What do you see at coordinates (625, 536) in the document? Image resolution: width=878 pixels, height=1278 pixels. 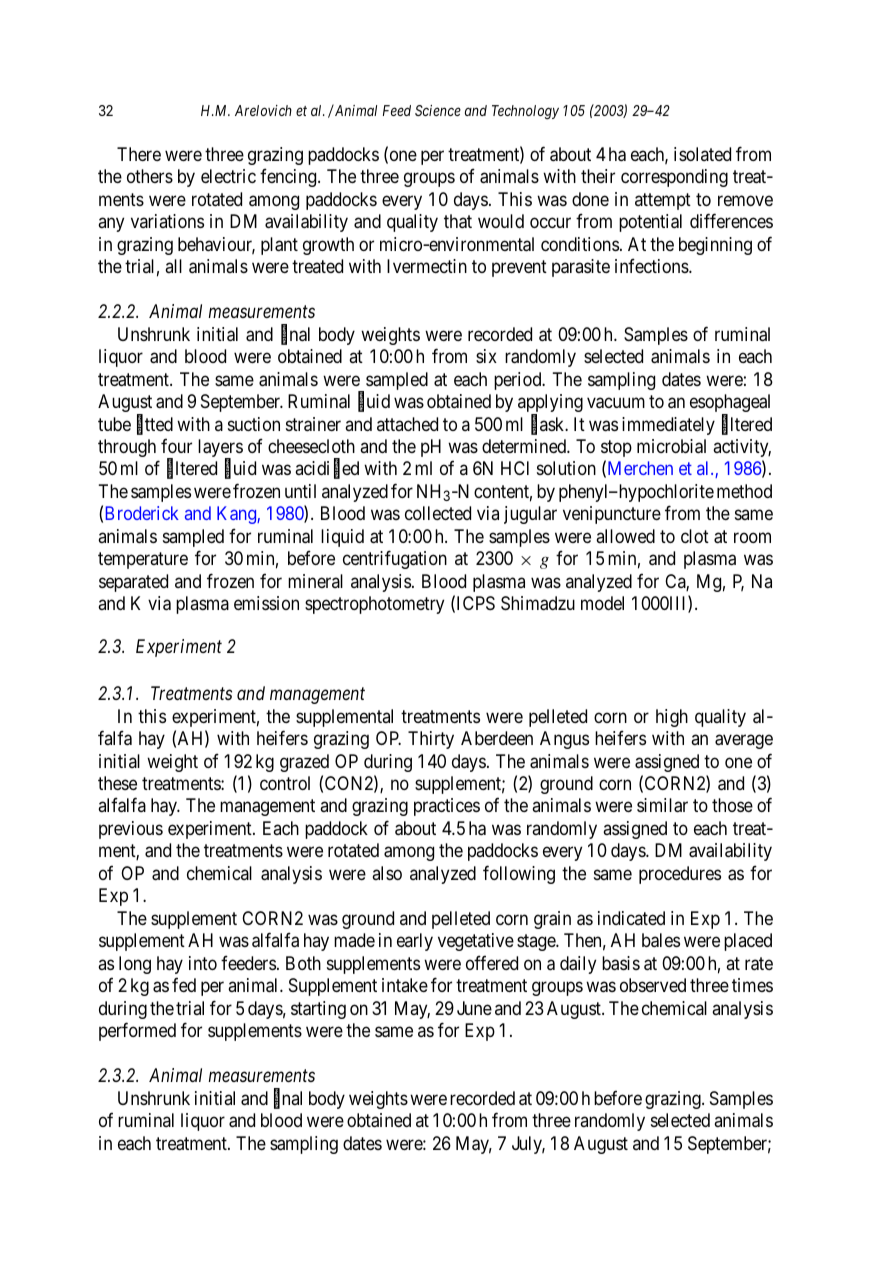 I see `allowed` at bounding box center [625, 536].
